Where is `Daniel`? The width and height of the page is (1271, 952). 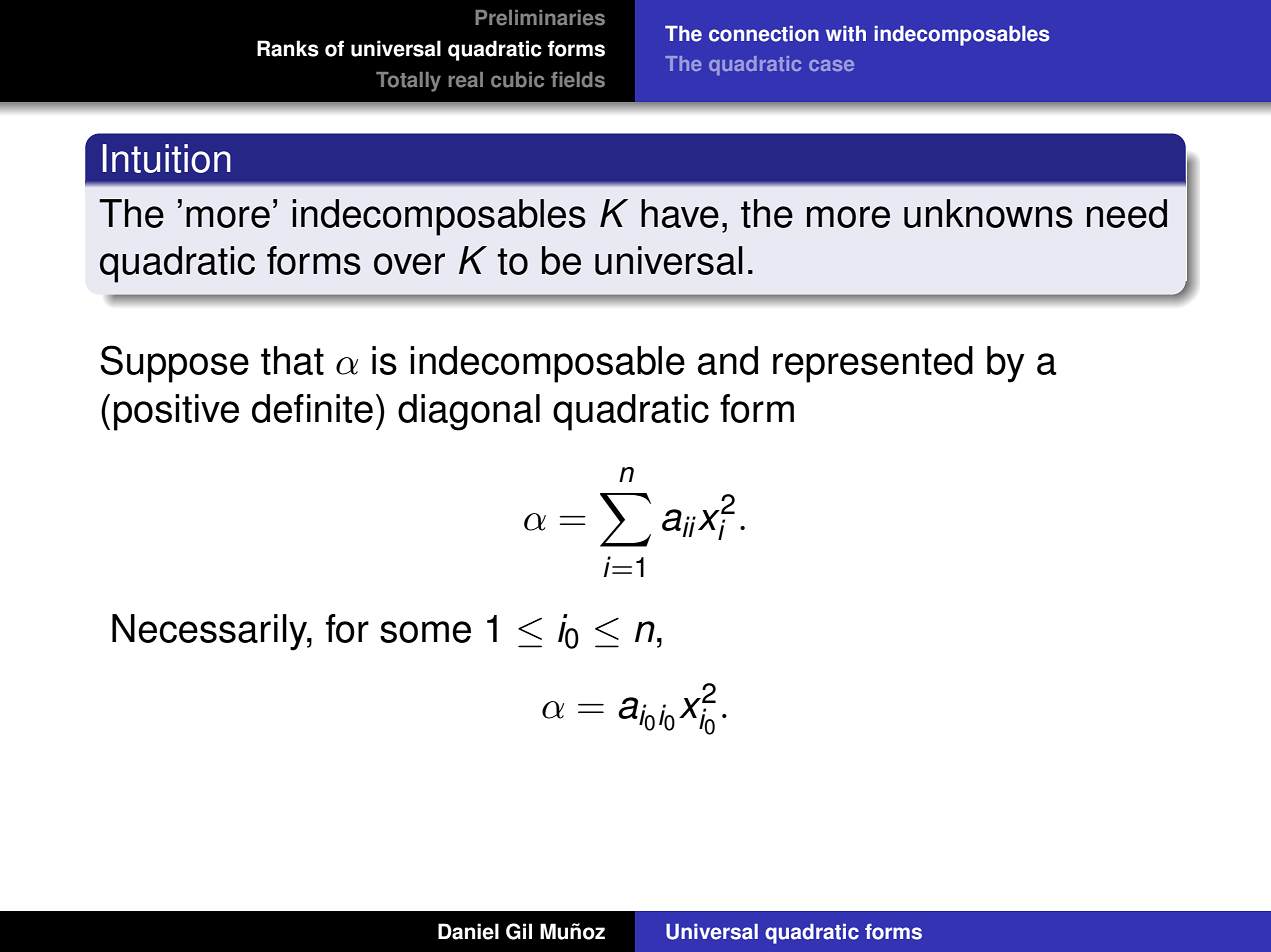
Daniel is located at coordinates (468, 931).
